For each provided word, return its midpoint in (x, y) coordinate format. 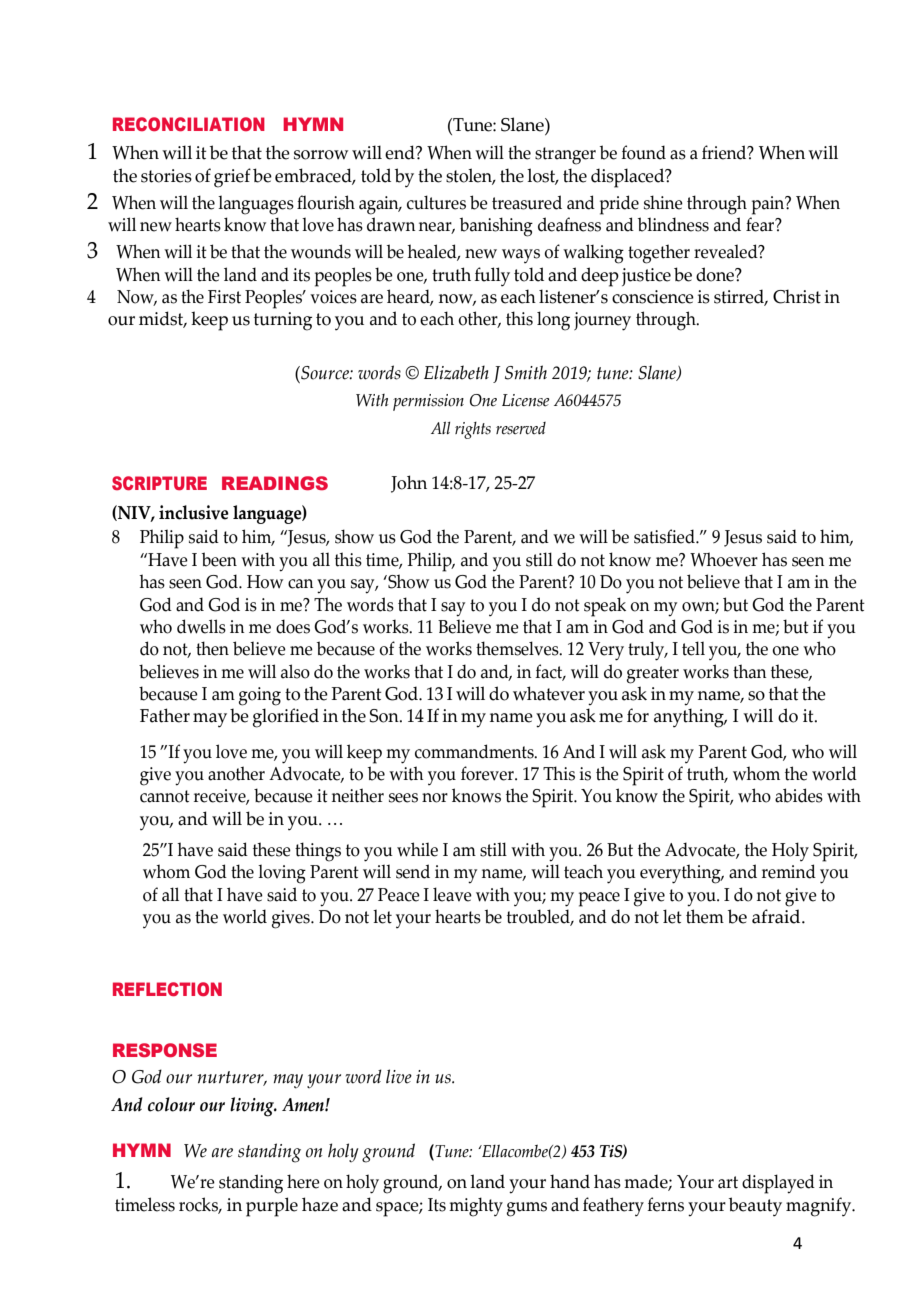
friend (725, 152)
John (409, 484)
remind (789, 871)
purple (272, 1207)
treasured (527, 202)
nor (435, 798)
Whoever (724, 559)
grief (232, 178)
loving (282, 874)
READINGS (275, 483)
